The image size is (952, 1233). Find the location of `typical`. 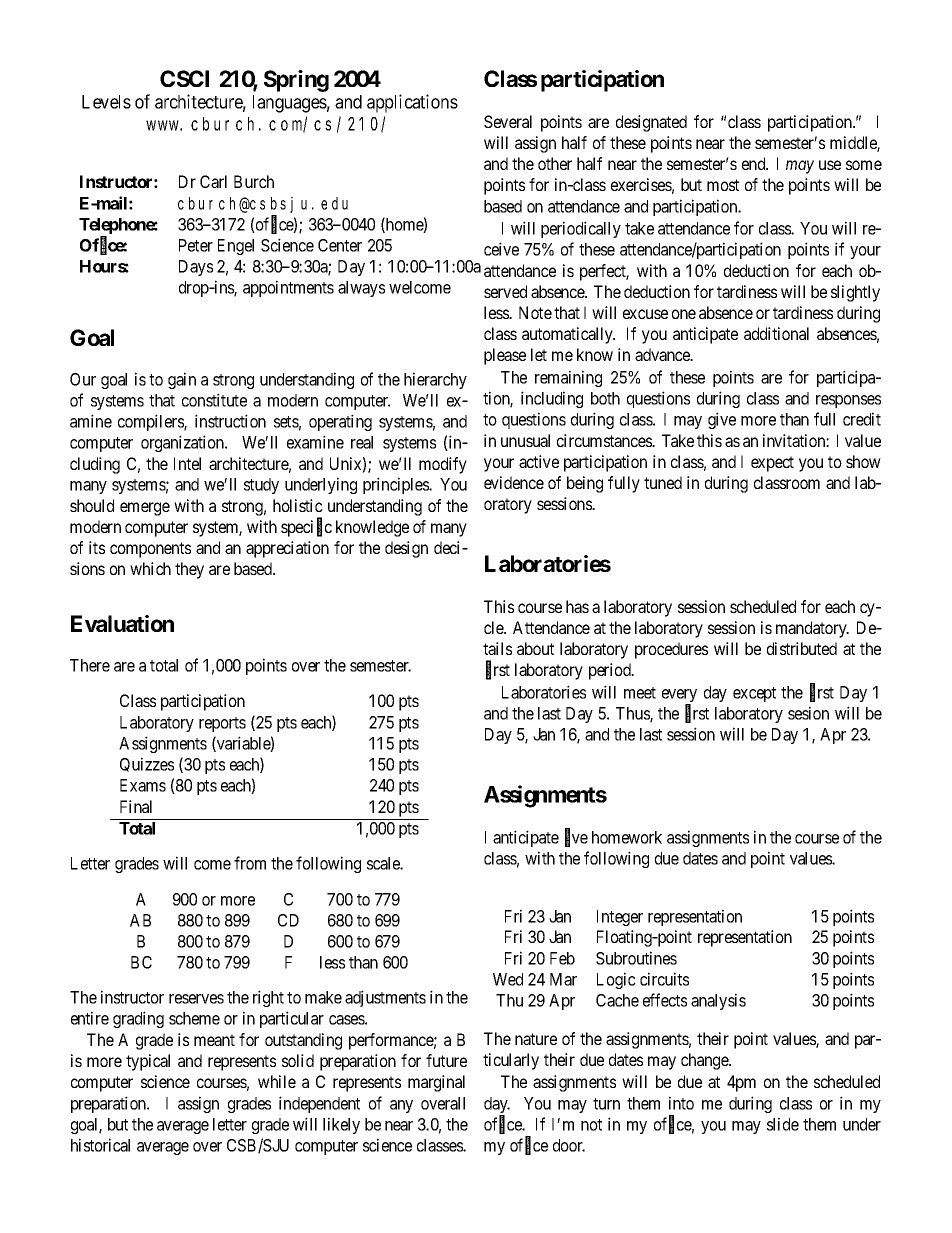

typical is located at coordinates (148, 1062).
